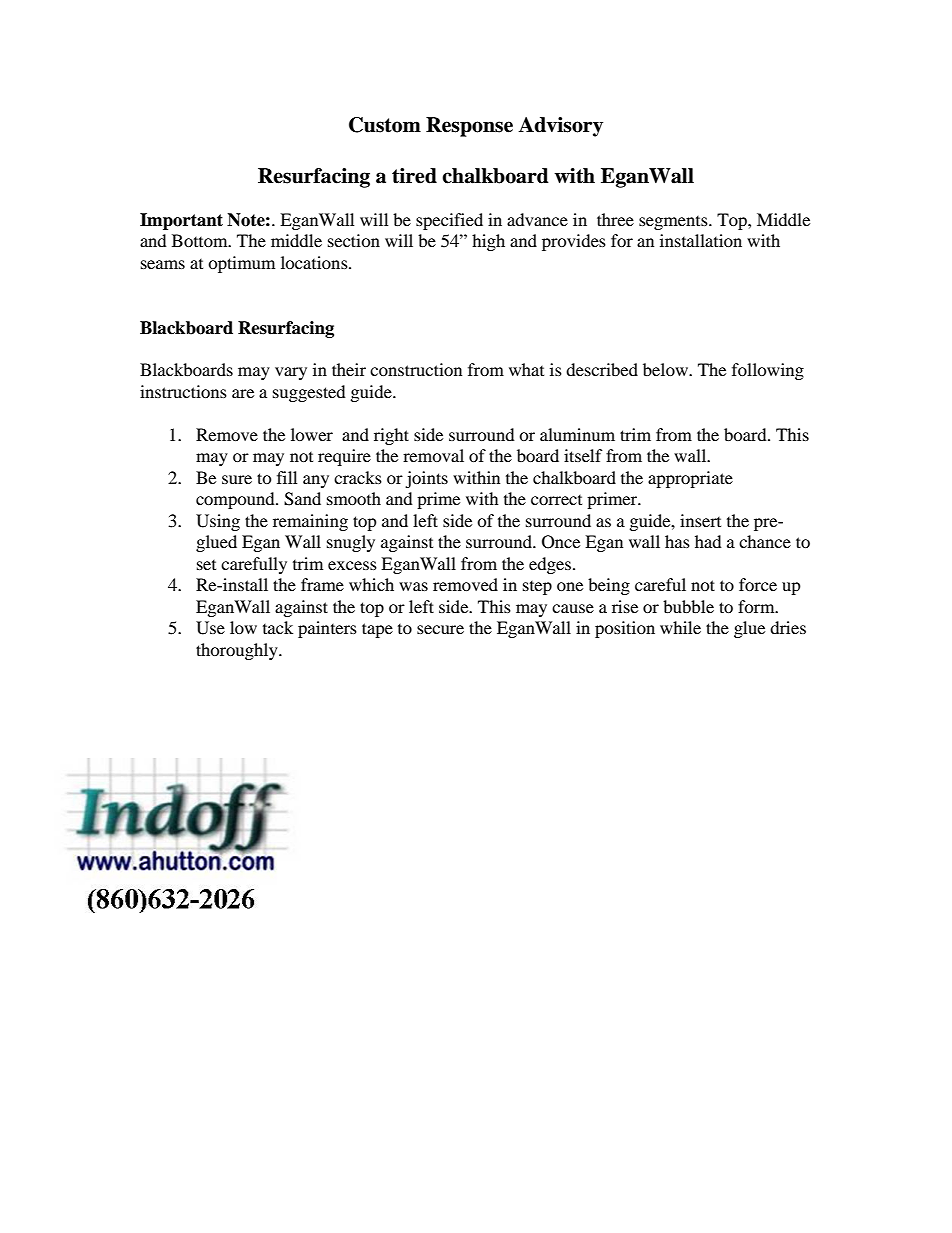  I want to click on below, so click(666, 369).
